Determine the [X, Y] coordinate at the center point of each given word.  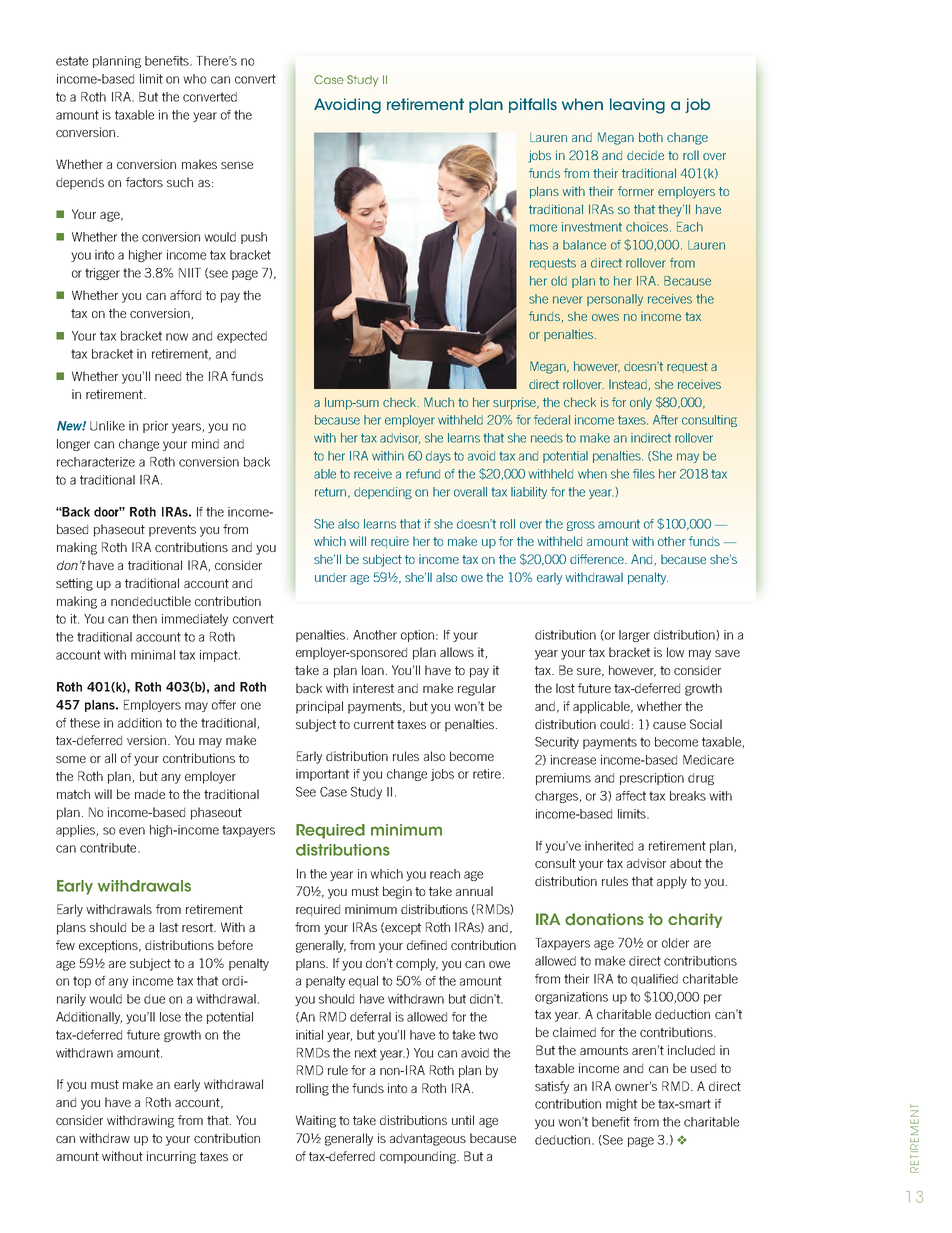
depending [383, 493]
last [169, 927]
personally [615, 300]
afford [185, 295]
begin [397, 892]
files [644, 474]
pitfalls [533, 105]
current [374, 724]
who [194, 79]
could [614, 724]
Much [439, 402]
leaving [637, 106]
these [85, 723]
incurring [171, 1157]
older [675, 943]
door [108, 512]
